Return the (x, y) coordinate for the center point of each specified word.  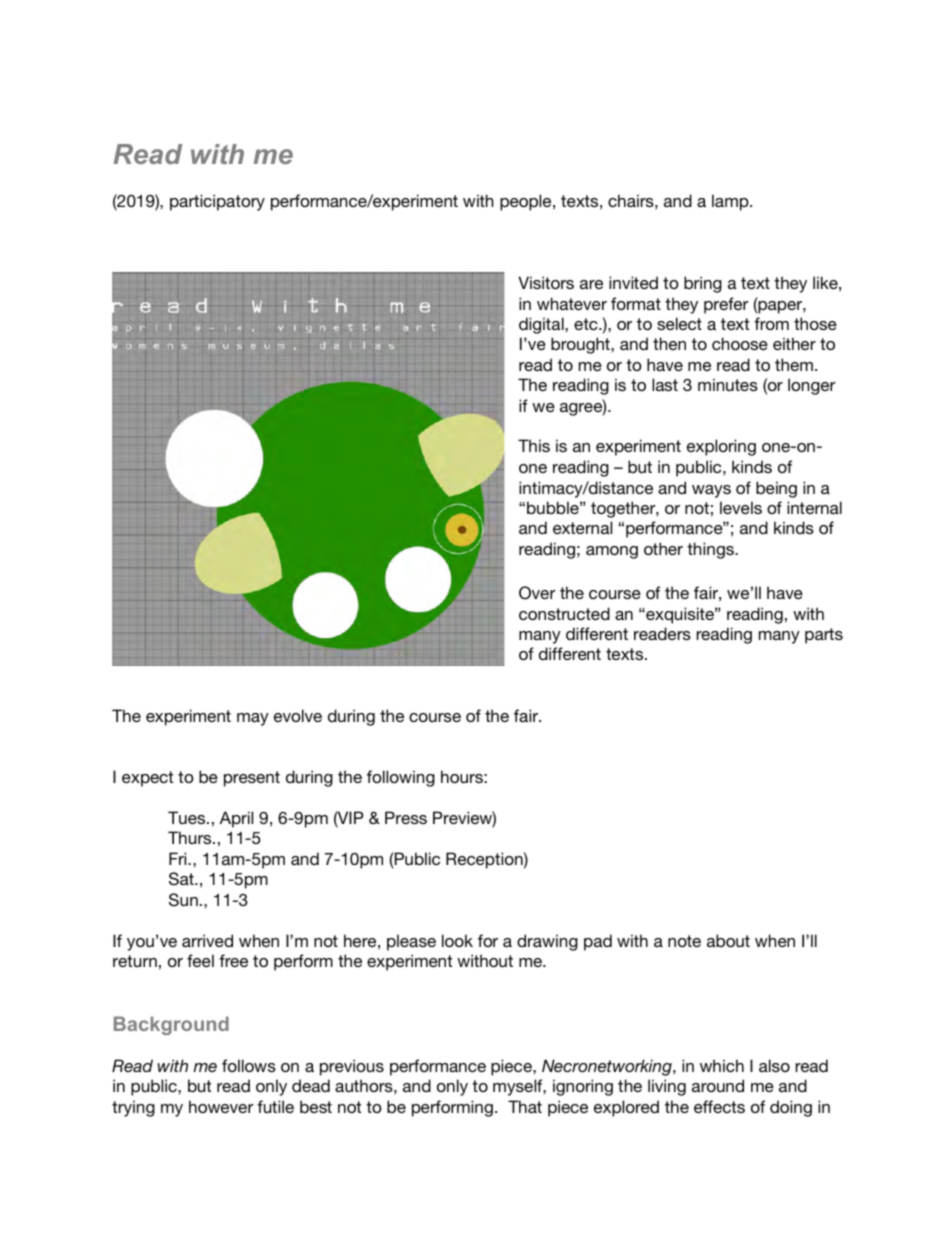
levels (741, 507)
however (221, 1106)
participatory (217, 202)
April (236, 819)
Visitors (546, 282)
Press (406, 817)
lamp (731, 202)
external (582, 527)
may (253, 719)
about (728, 940)
